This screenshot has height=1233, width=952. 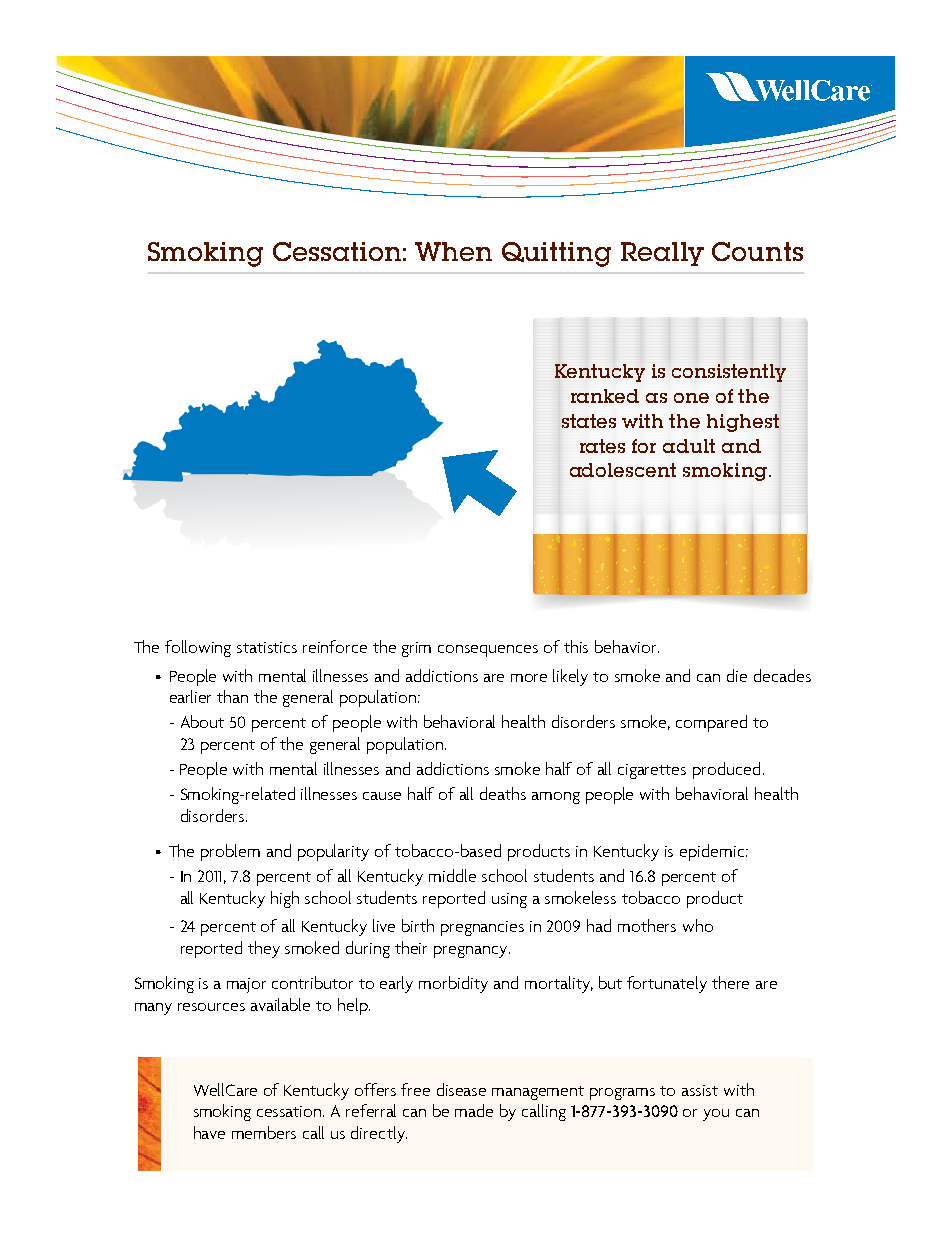 What do you see at coordinates (716, 1115) in the screenshot?
I see `you` at bounding box center [716, 1115].
